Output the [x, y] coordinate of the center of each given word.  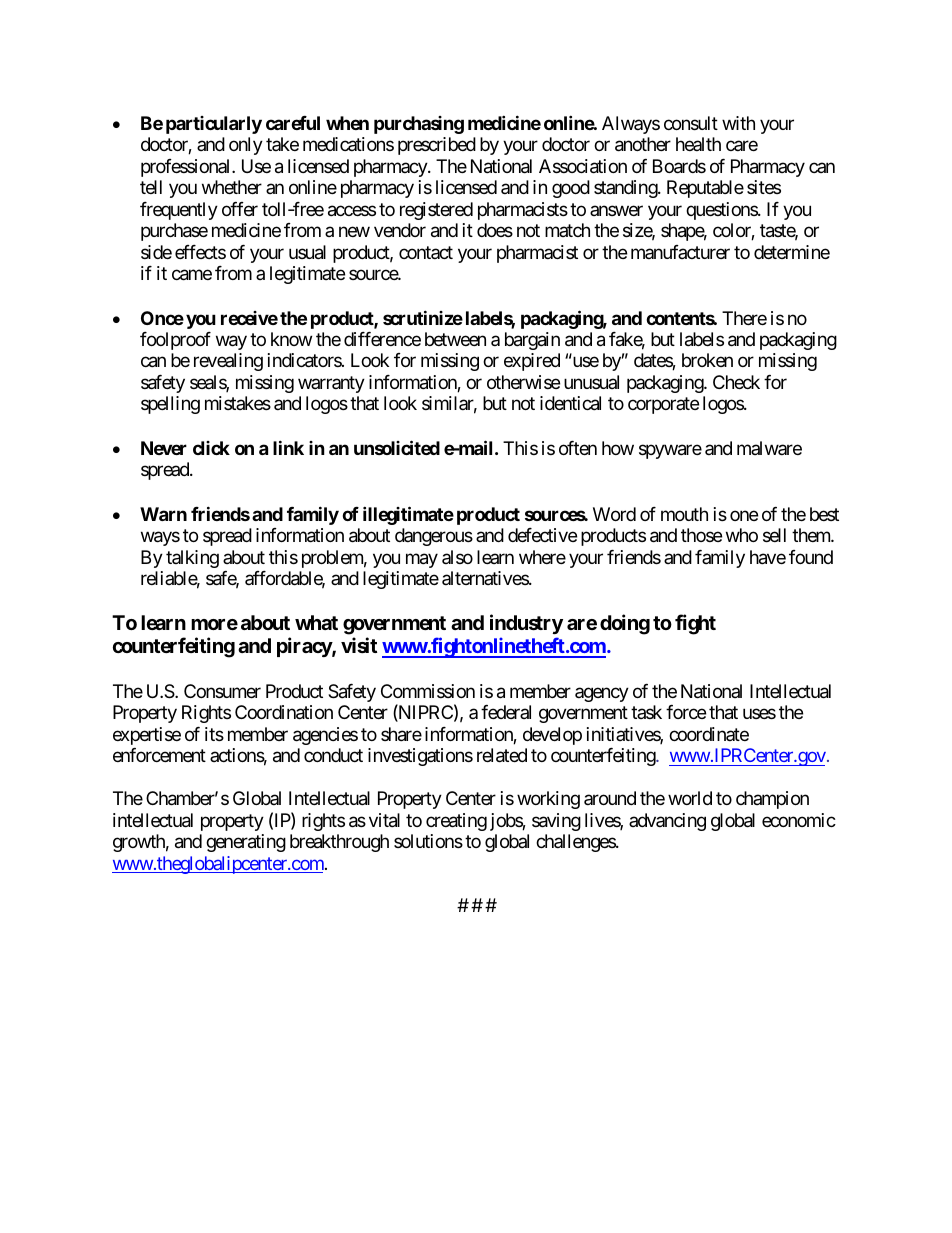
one [744, 515]
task [646, 712]
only [246, 146]
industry [526, 624]
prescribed [437, 146]
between [455, 339]
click [211, 448]
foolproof [175, 341]
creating [456, 822]
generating [246, 843]
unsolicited [397, 447]
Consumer [222, 691]
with [738, 123]
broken [707, 360]
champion [772, 800]
